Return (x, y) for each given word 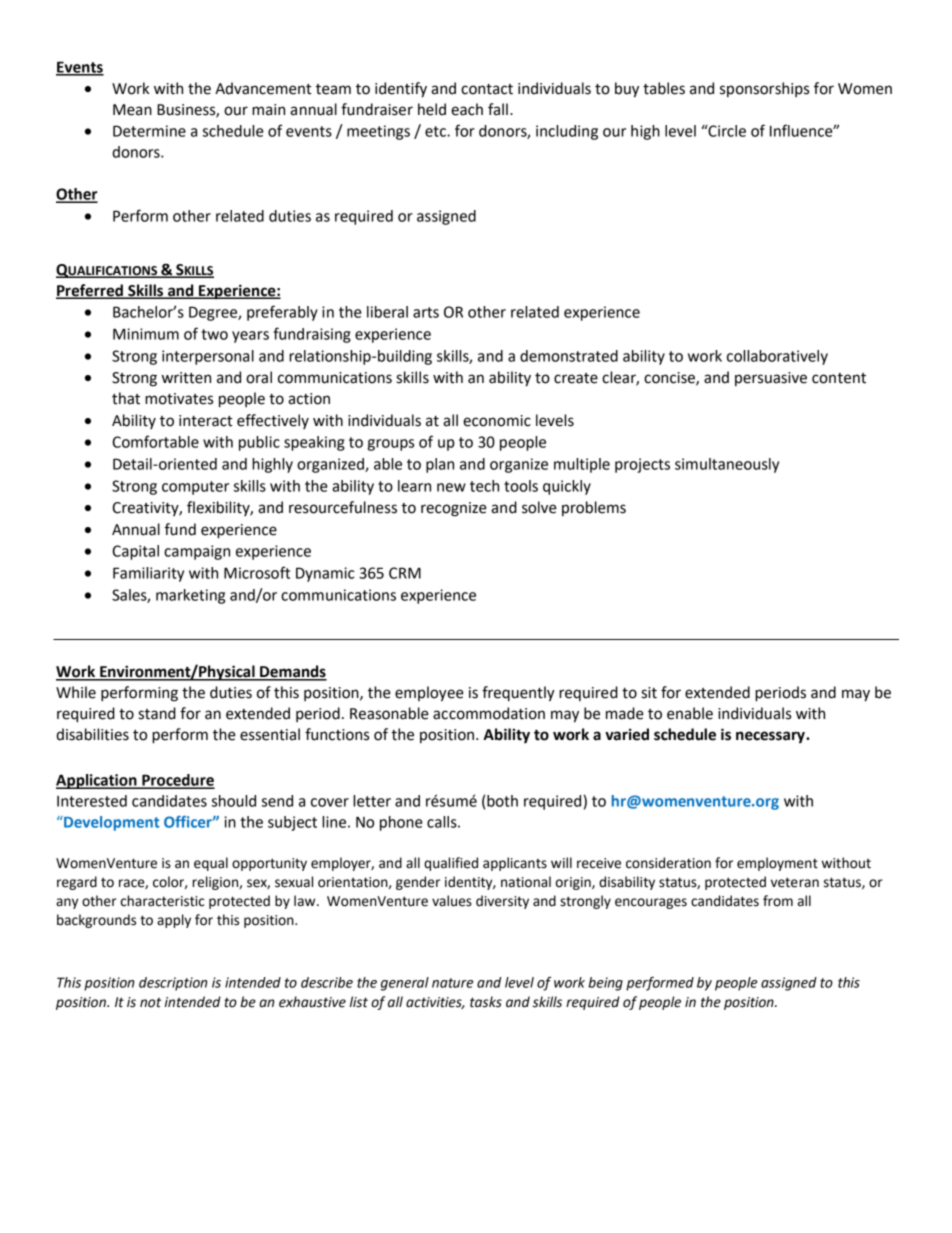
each (467, 109)
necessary (771, 737)
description (173, 984)
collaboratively (777, 357)
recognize (454, 509)
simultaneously (727, 465)
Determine (149, 131)
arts (426, 312)
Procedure (177, 781)
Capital (135, 552)
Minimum (146, 334)
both (502, 801)
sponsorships (764, 89)
